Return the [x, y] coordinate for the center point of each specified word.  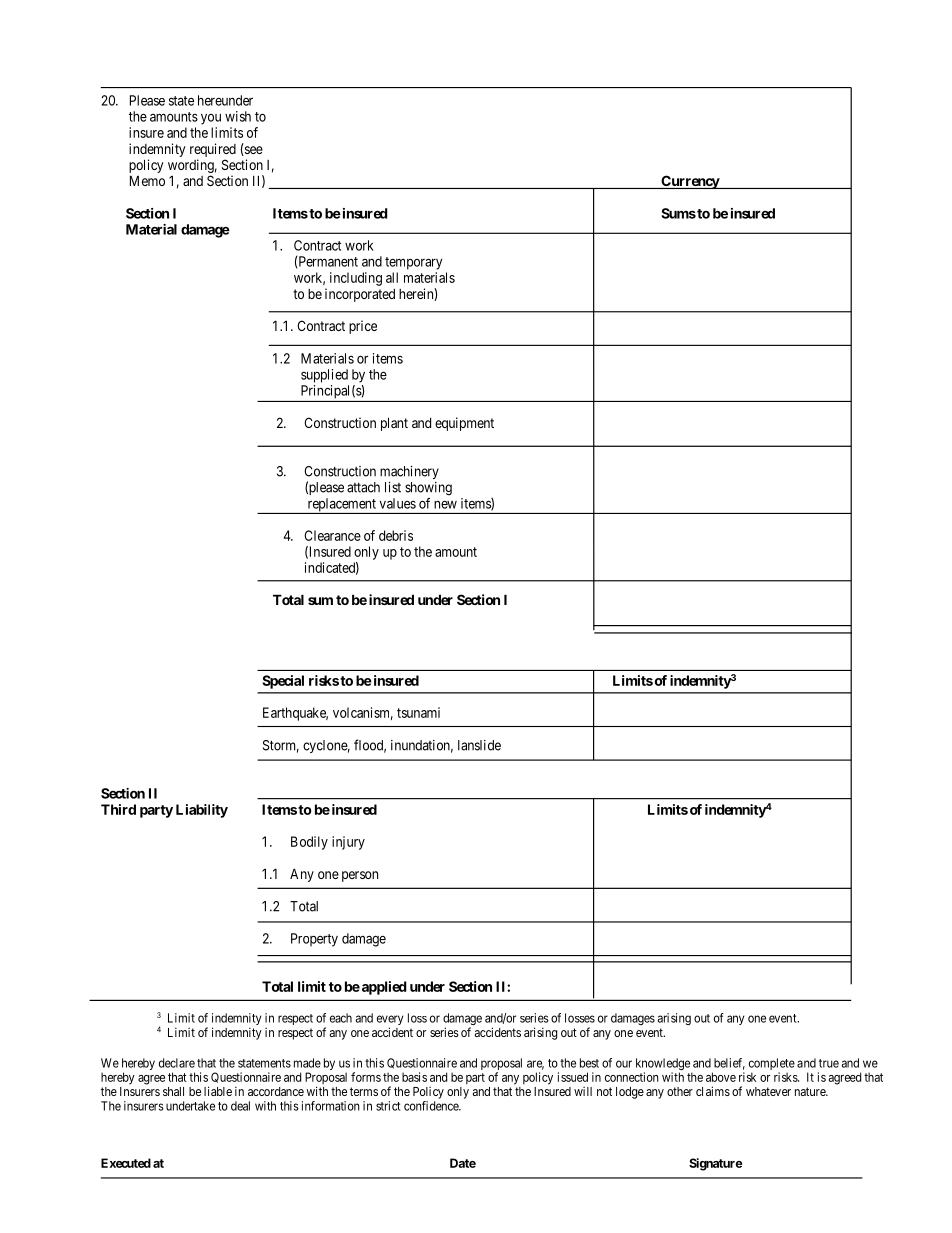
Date [463, 1163]
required [213, 150]
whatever [768, 1091]
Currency [690, 182]
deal [240, 1106]
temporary [413, 263]
